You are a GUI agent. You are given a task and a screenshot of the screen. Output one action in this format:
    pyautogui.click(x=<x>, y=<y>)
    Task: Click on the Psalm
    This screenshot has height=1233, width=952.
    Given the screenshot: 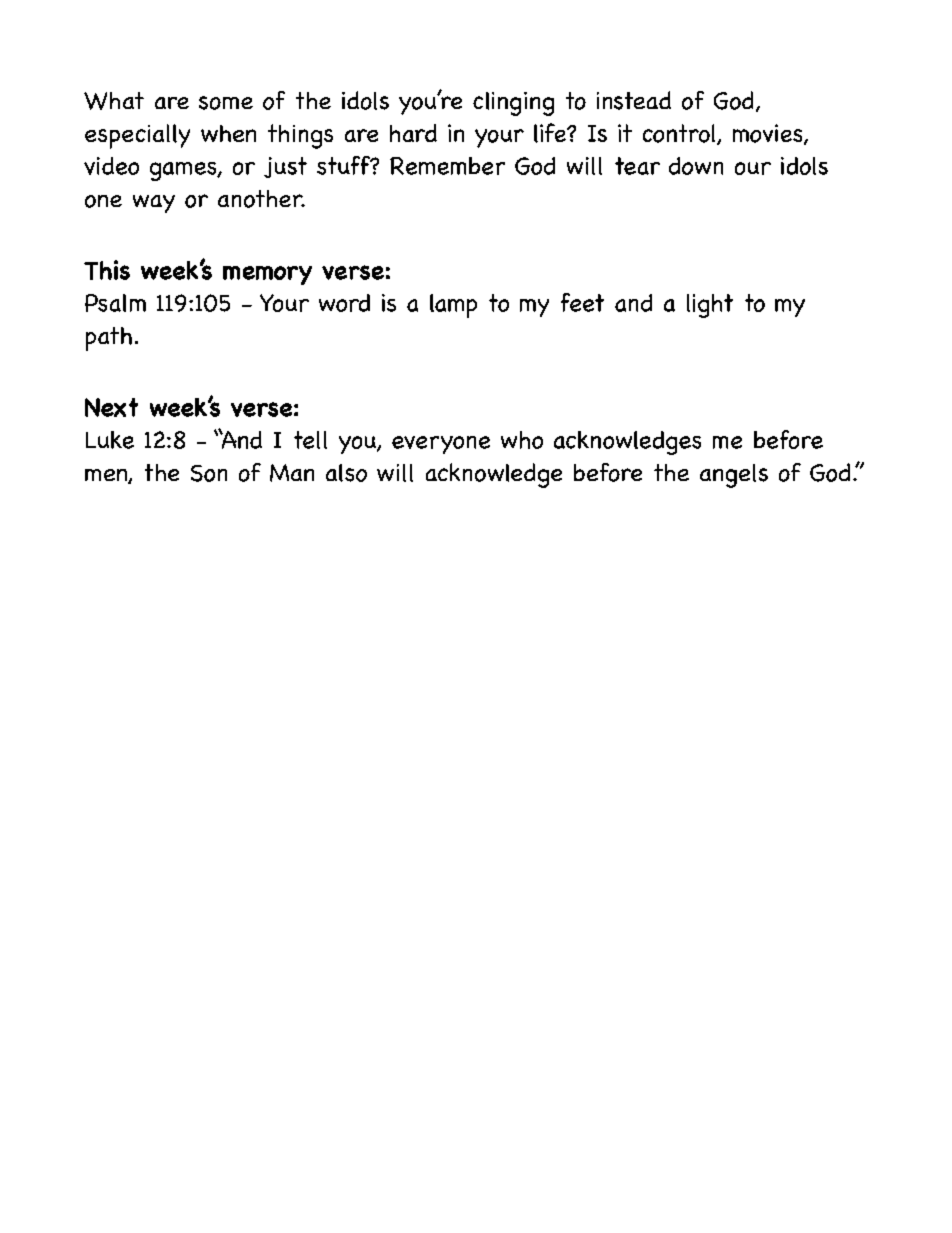 What is the action you would take?
    pyautogui.click(x=115, y=303)
